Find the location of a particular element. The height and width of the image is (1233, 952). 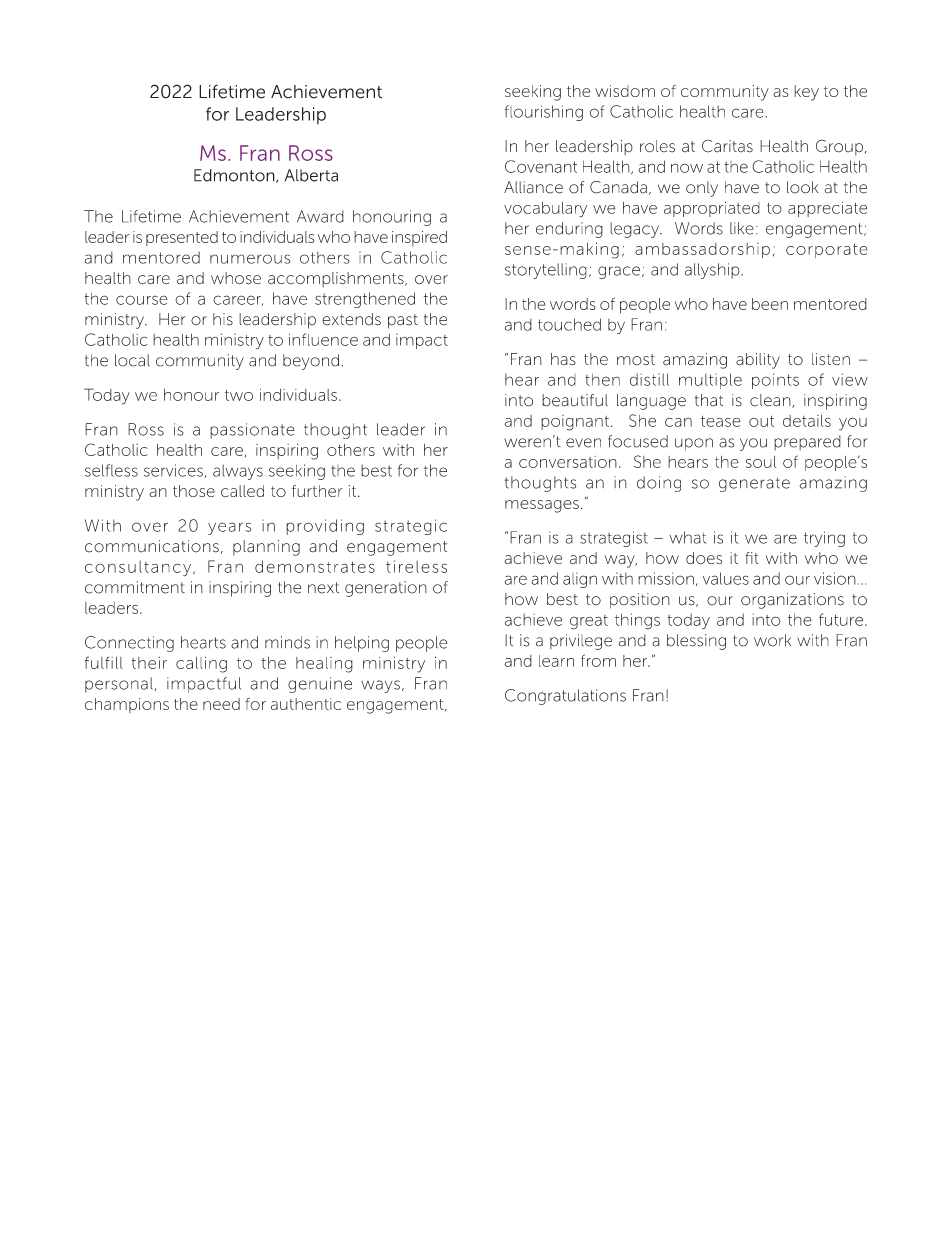

communications is located at coordinates (152, 546).
